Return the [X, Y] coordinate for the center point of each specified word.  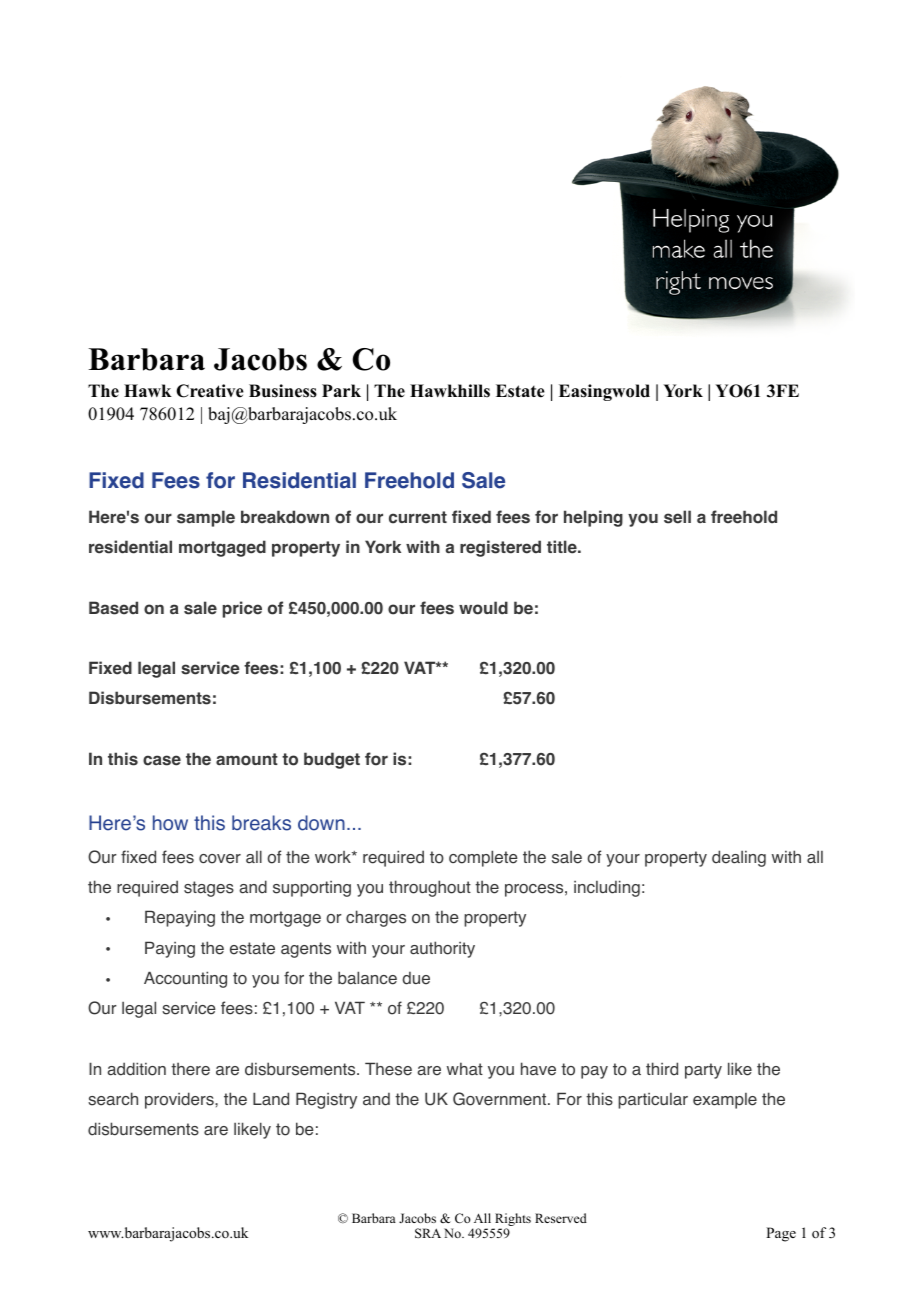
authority [442, 949]
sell [677, 517]
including [607, 888]
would [483, 608]
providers [180, 1100]
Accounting [185, 979]
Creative [210, 391]
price [242, 609]
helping [593, 518]
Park [341, 390]
